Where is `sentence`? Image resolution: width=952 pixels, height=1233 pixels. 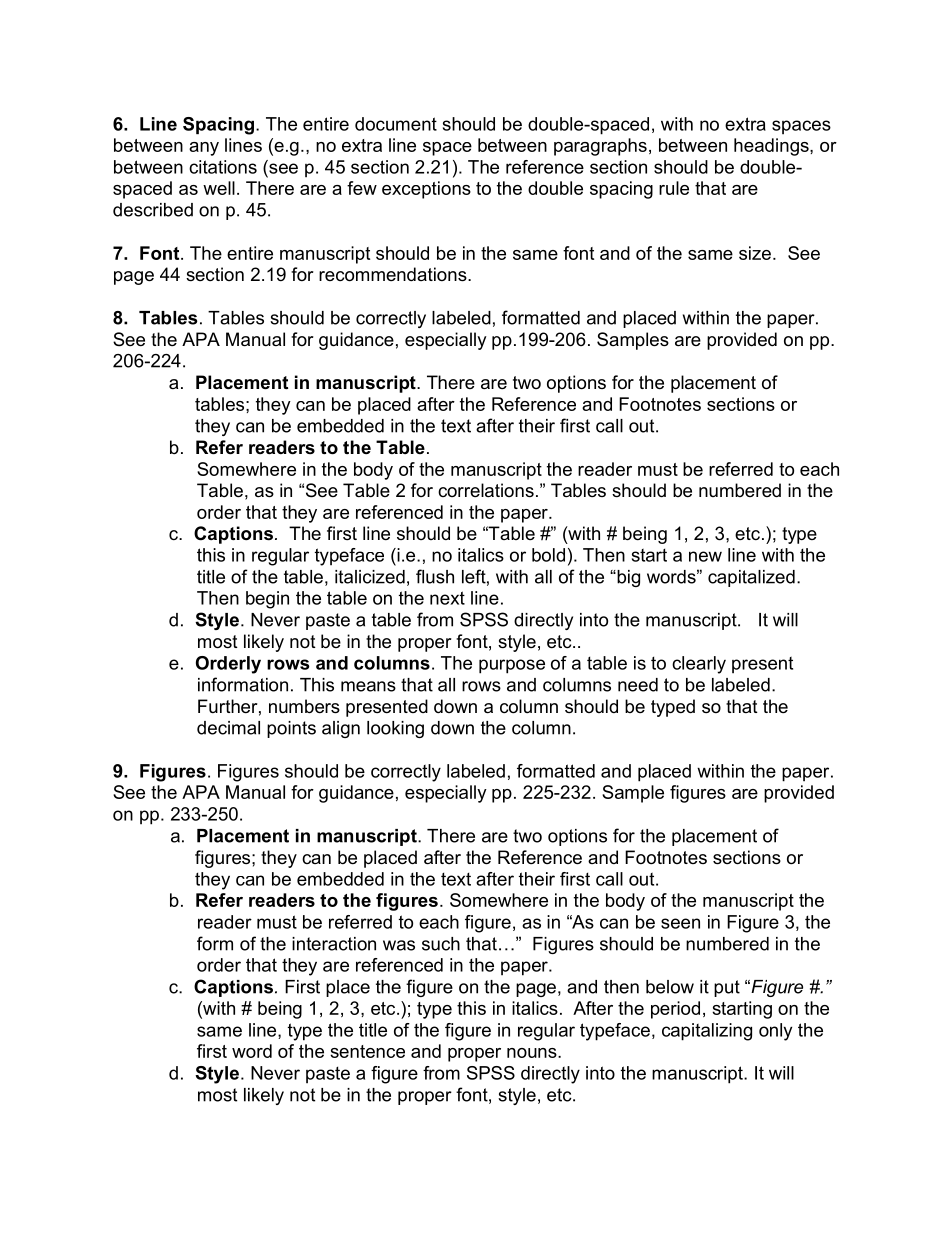 sentence is located at coordinates (367, 1051).
